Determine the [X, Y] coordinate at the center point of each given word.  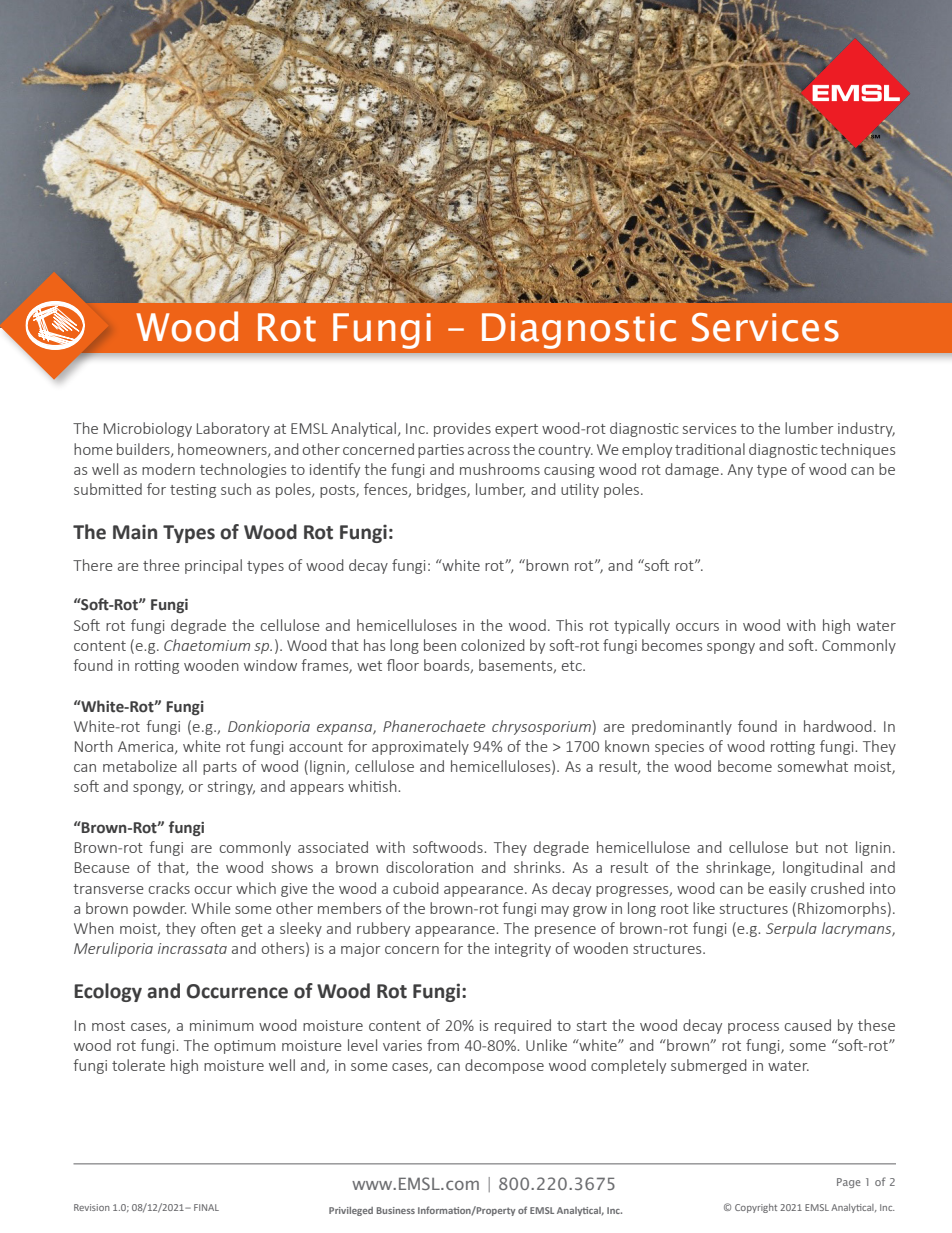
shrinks [538, 867]
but [807, 847]
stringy [231, 788]
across [489, 451]
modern [168, 469]
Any [740, 471]
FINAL [206, 1207]
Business [396, 1210]
